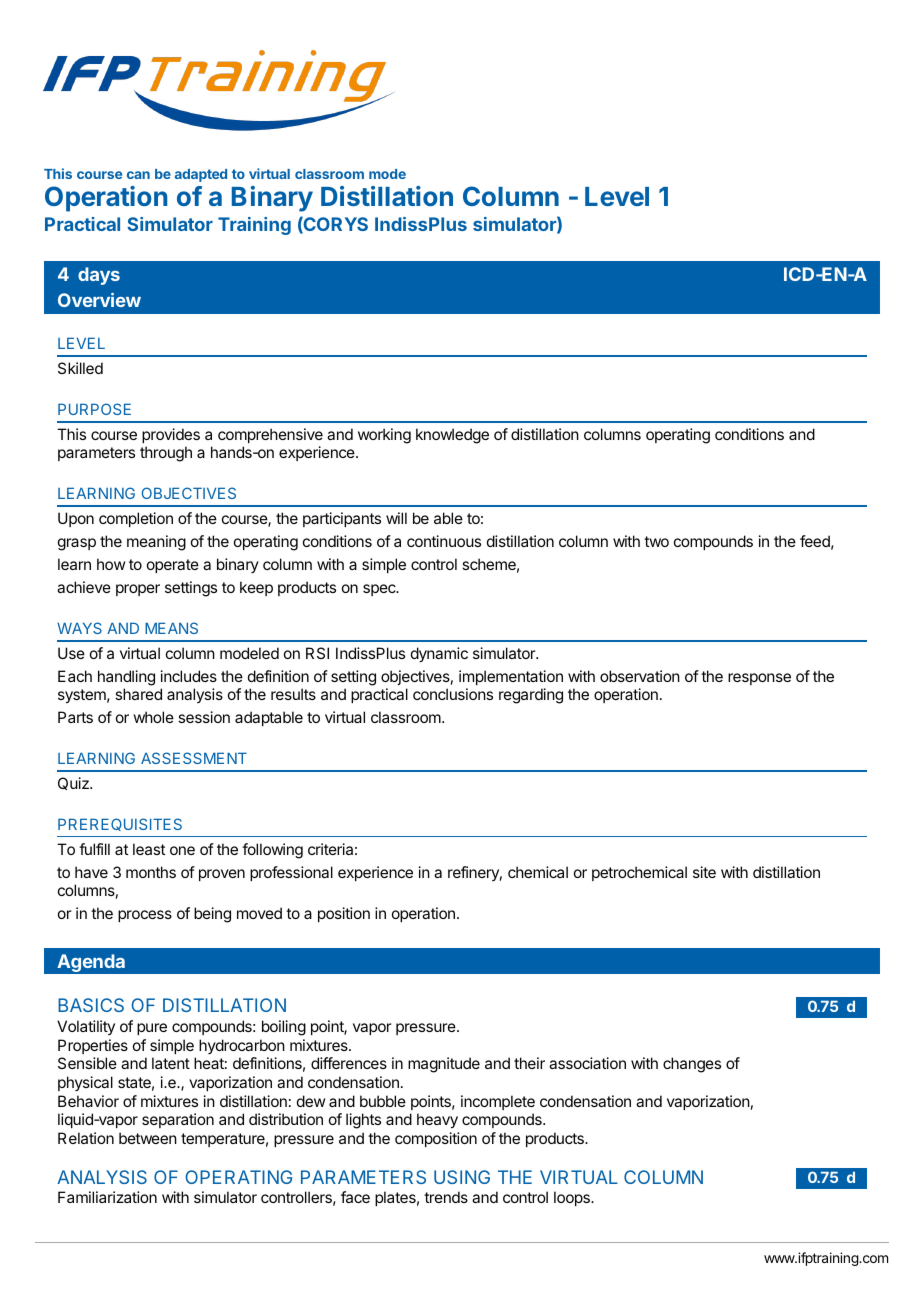 This document has width=924, height=1308. Describe the element at coordinates (148, 1138) in the document. I see `between` at that location.
